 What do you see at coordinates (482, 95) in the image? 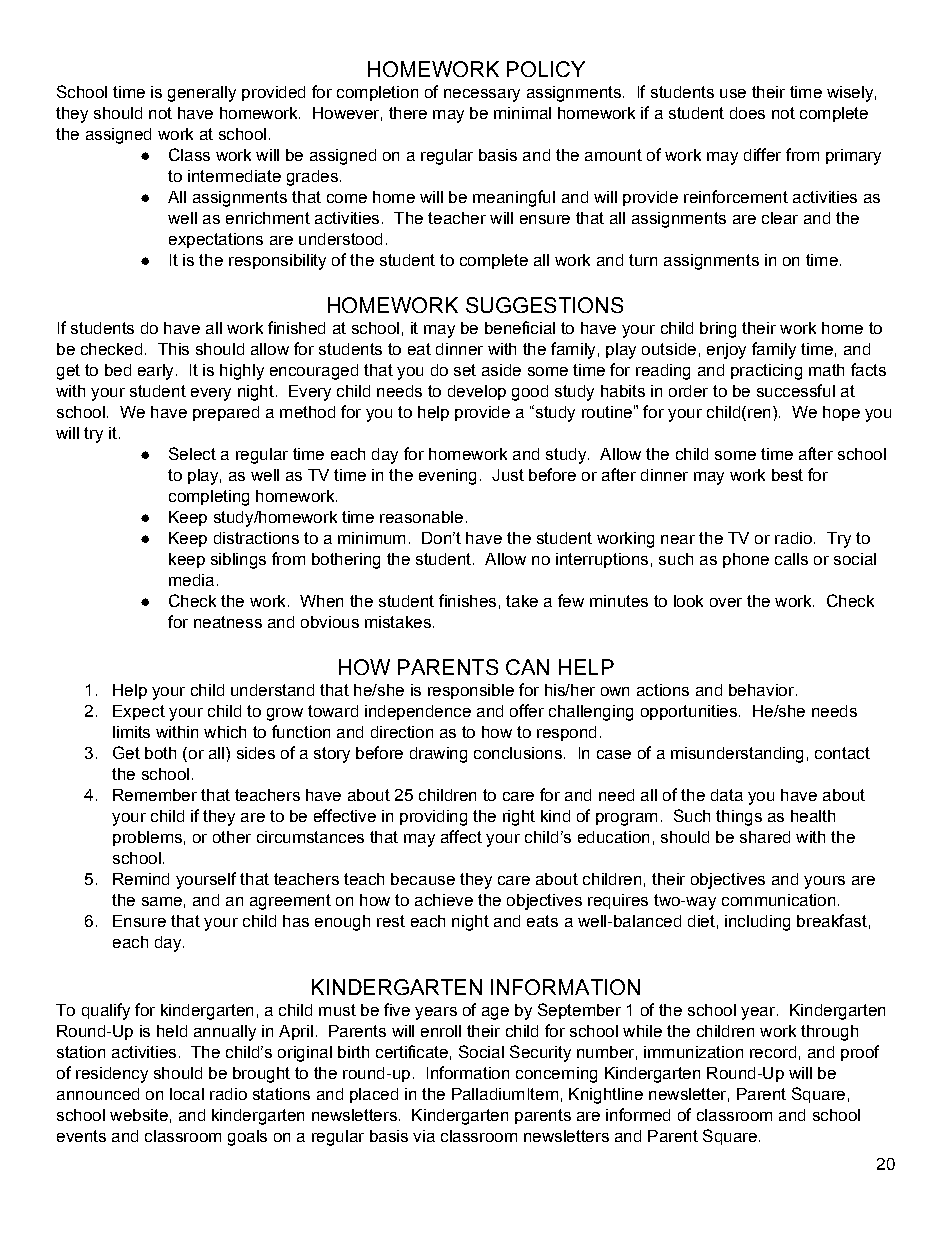
I see `necessary` at bounding box center [482, 95].
